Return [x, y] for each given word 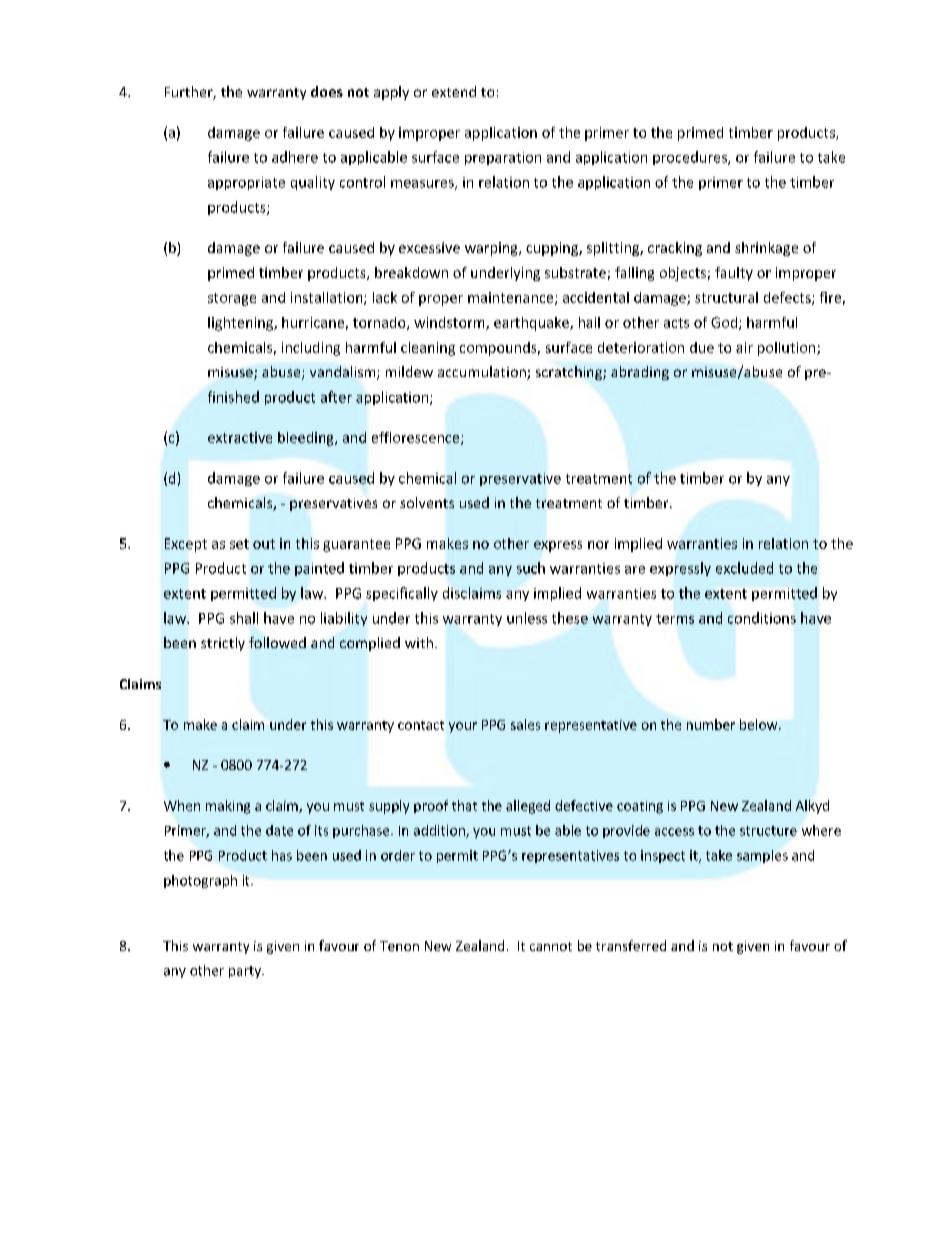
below [760, 724]
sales [525, 724]
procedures [691, 158]
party [246, 972]
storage [232, 299]
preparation [503, 158]
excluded [744, 568]
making [228, 807]
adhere [295, 157]
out [264, 544]
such [531, 568]
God [725, 323]
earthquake [532, 324]
